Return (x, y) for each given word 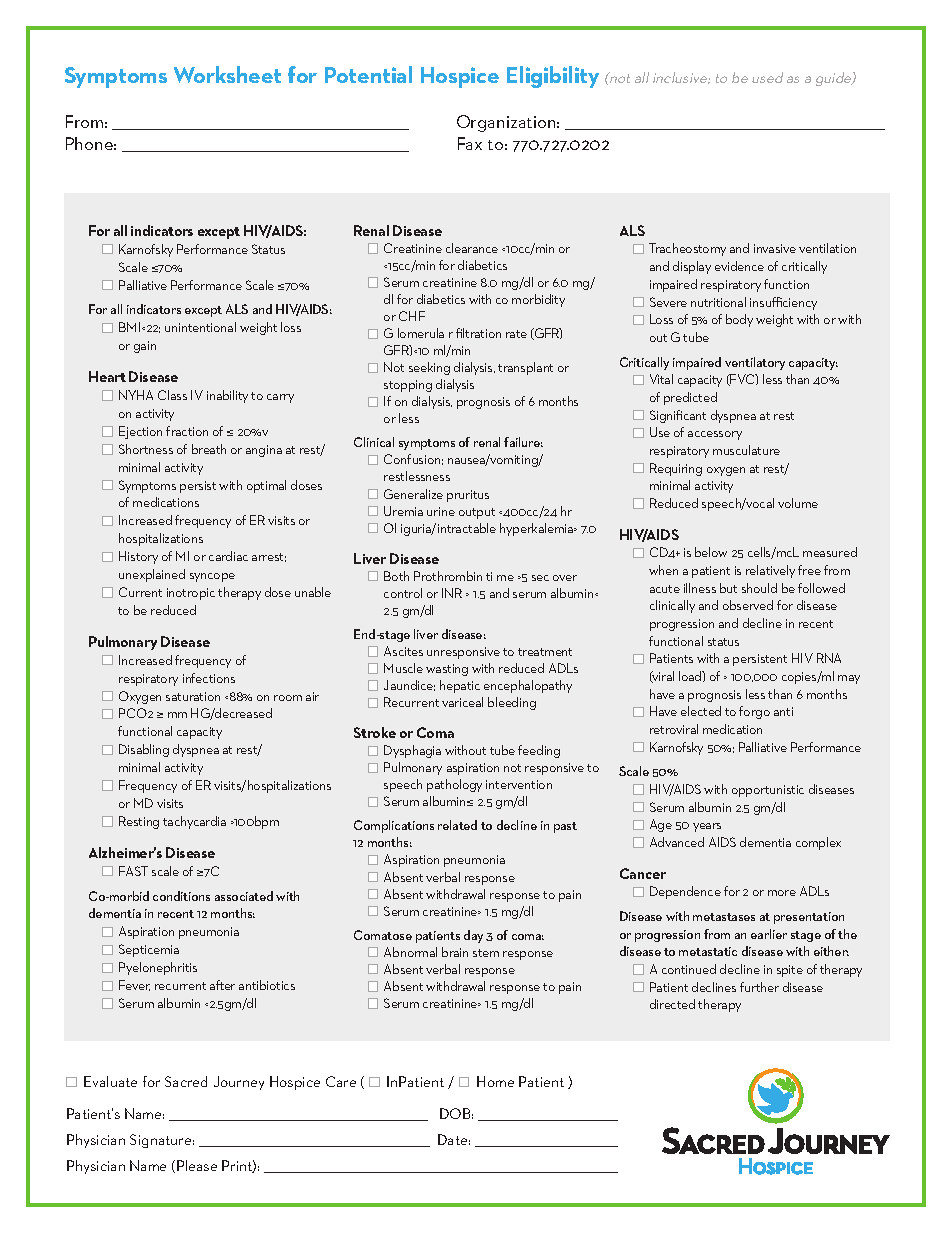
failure (523, 442)
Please (197, 1165)
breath (209, 449)
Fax (470, 143)
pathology (454, 785)
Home (495, 1081)
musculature (746, 450)
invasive (775, 248)
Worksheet (227, 74)
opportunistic (768, 791)
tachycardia (194, 822)
